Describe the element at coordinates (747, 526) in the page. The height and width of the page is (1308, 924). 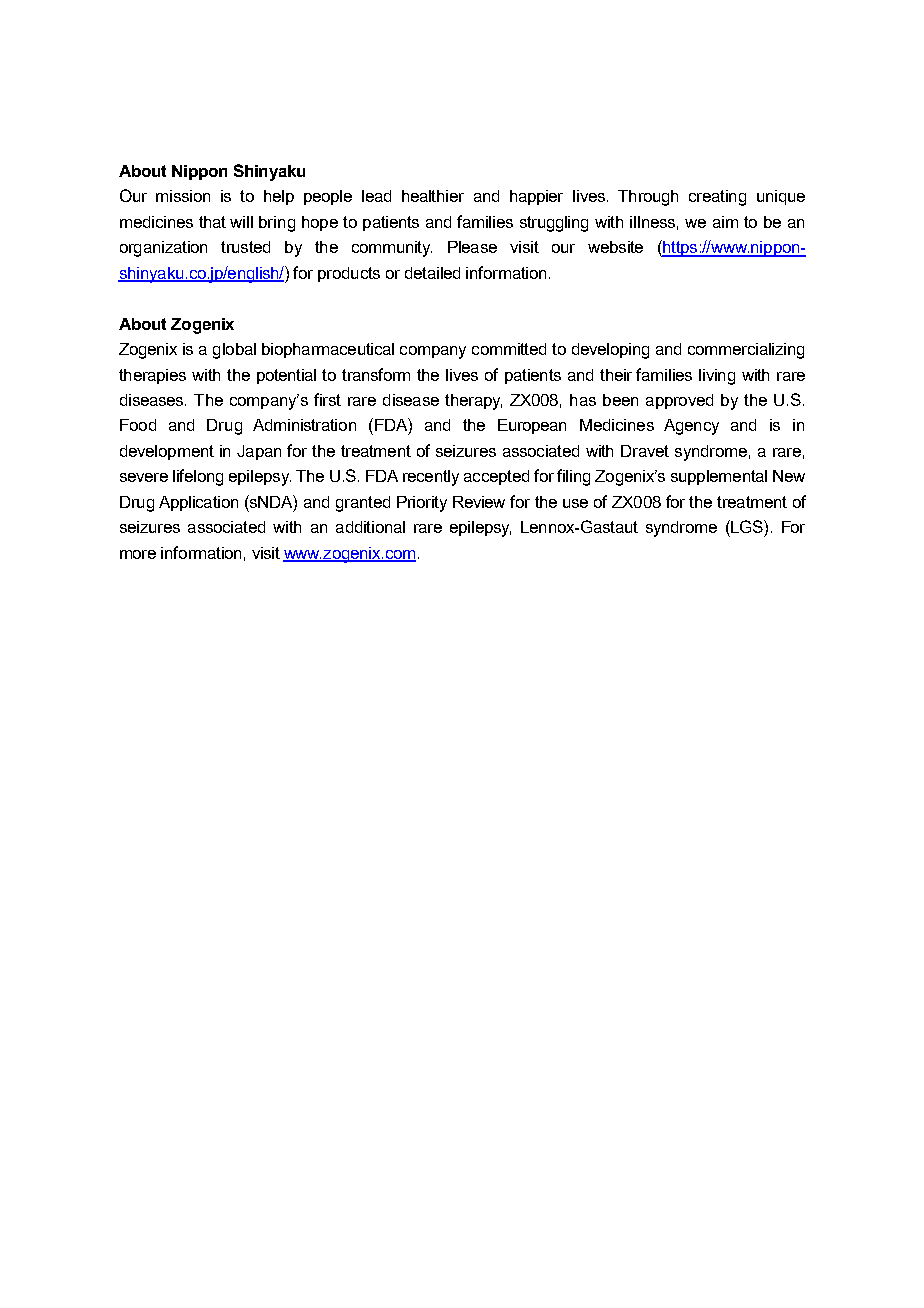
I see `LGS` at that location.
